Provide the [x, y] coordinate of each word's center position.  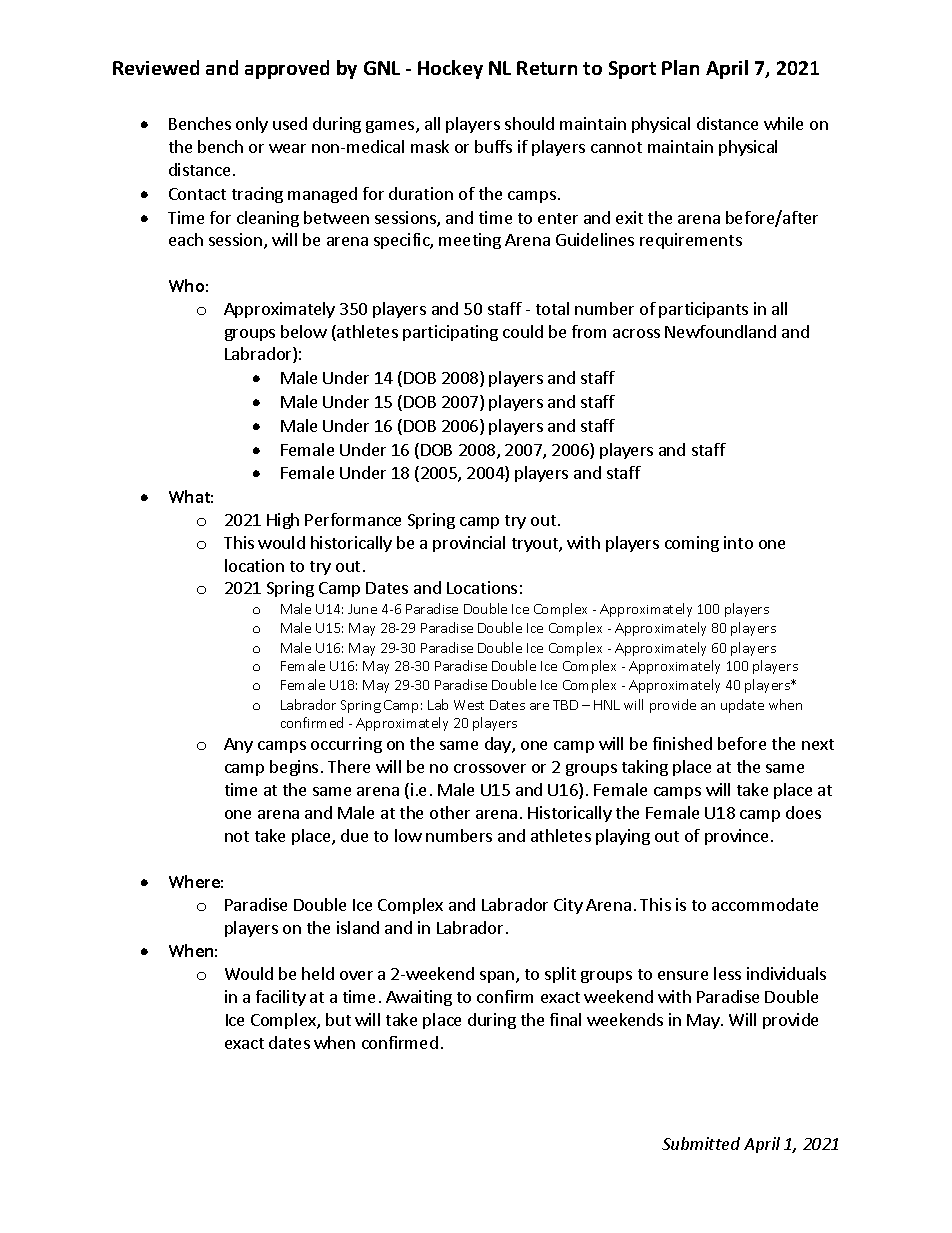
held [318, 973]
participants [703, 310]
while [783, 123]
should [529, 123]
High [283, 521]
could [523, 331]
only [252, 125]
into [738, 542]
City [568, 906]
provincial [469, 544]
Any [238, 745]
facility [281, 998]
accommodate [765, 904]
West [469, 705]
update [742, 706]
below [304, 331]
